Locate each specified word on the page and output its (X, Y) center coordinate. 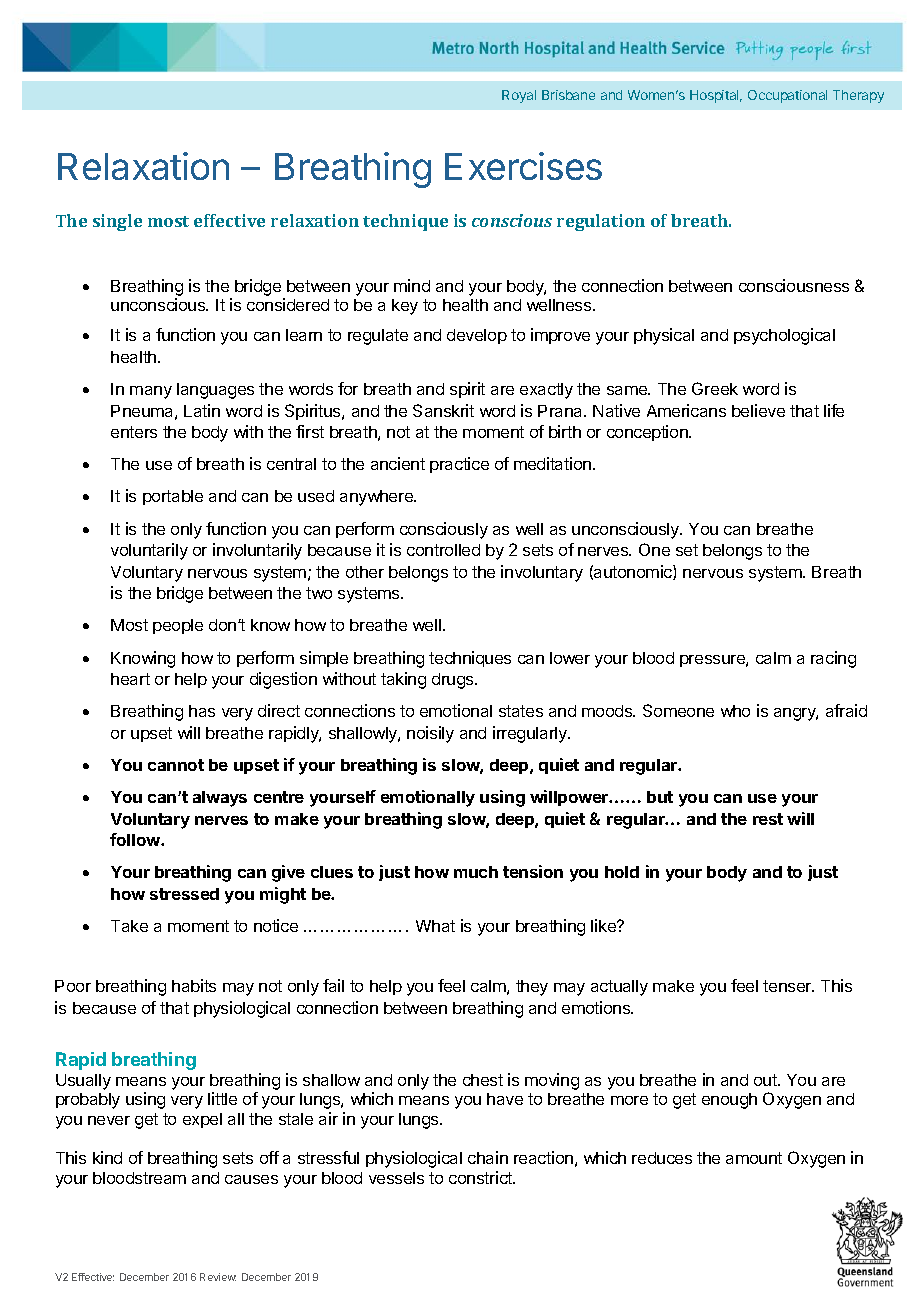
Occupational (787, 96)
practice (459, 465)
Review (218, 1277)
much (476, 872)
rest (768, 819)
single (117, 222)
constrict (481, 1177)
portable (173, 497)
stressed (184, 894)
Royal (519, 96)
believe (758, 410)
